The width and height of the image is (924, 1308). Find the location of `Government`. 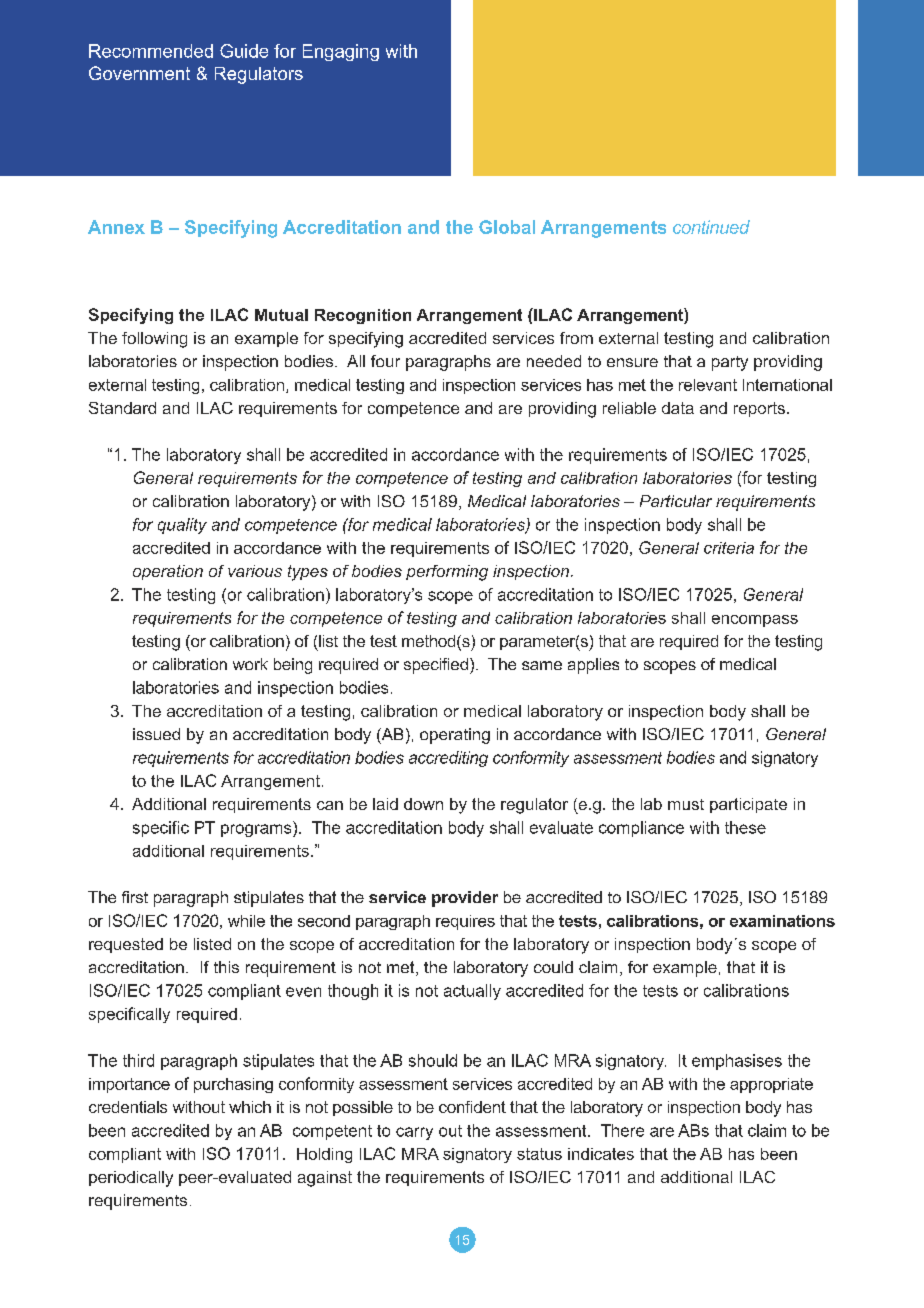

Government is located at coordinates (139, 73).
